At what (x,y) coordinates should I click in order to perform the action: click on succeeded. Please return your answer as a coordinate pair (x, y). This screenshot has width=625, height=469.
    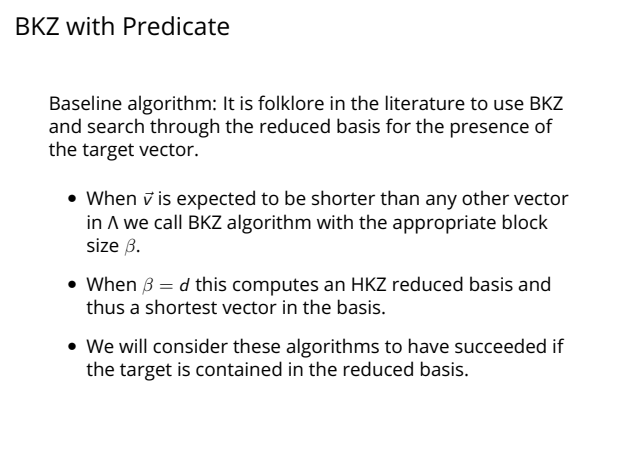
    Looking at the image, I should click on (500, 346).
